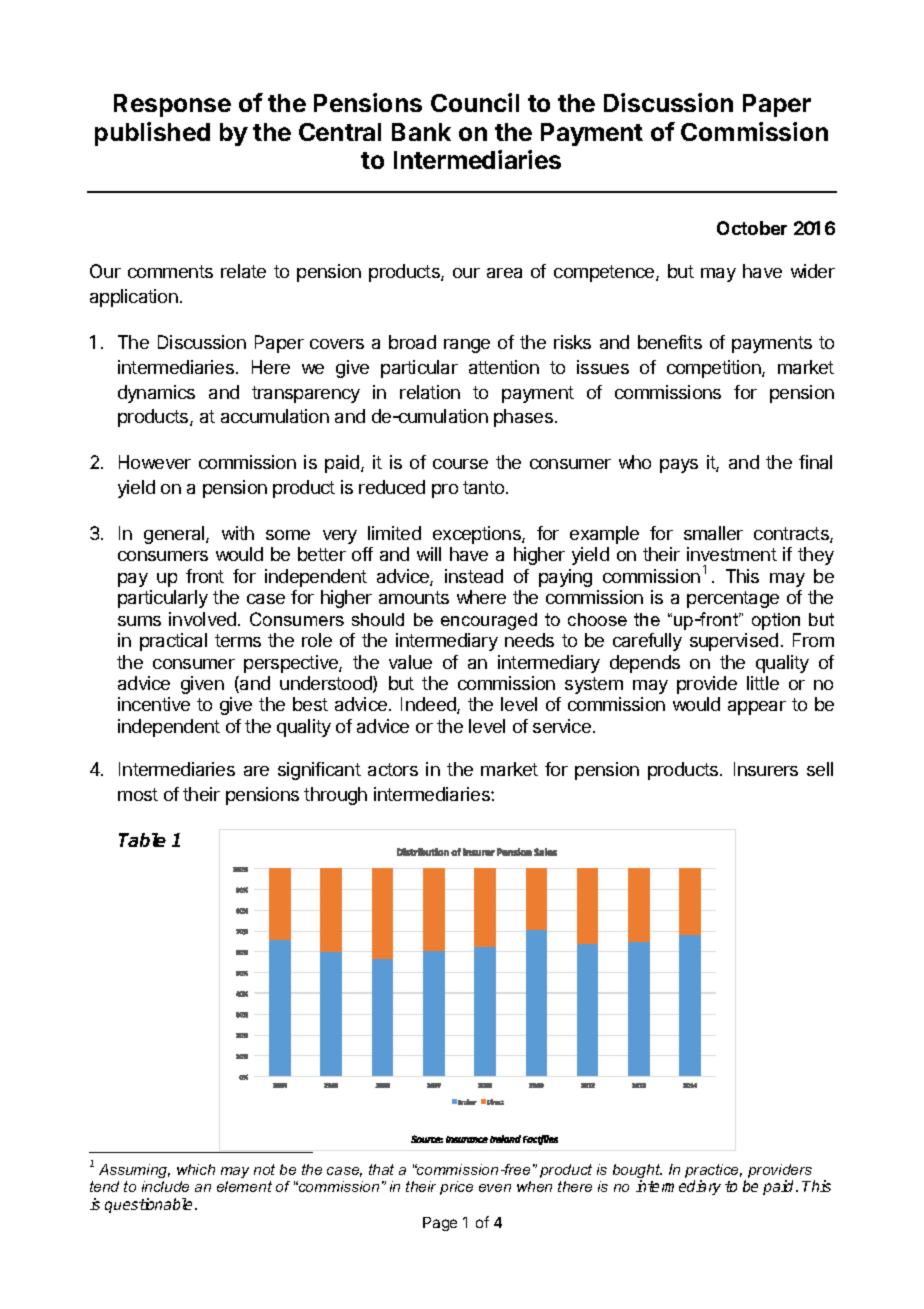 The image size is (924, 1309). I want to click on practical, so click(173, 642).
